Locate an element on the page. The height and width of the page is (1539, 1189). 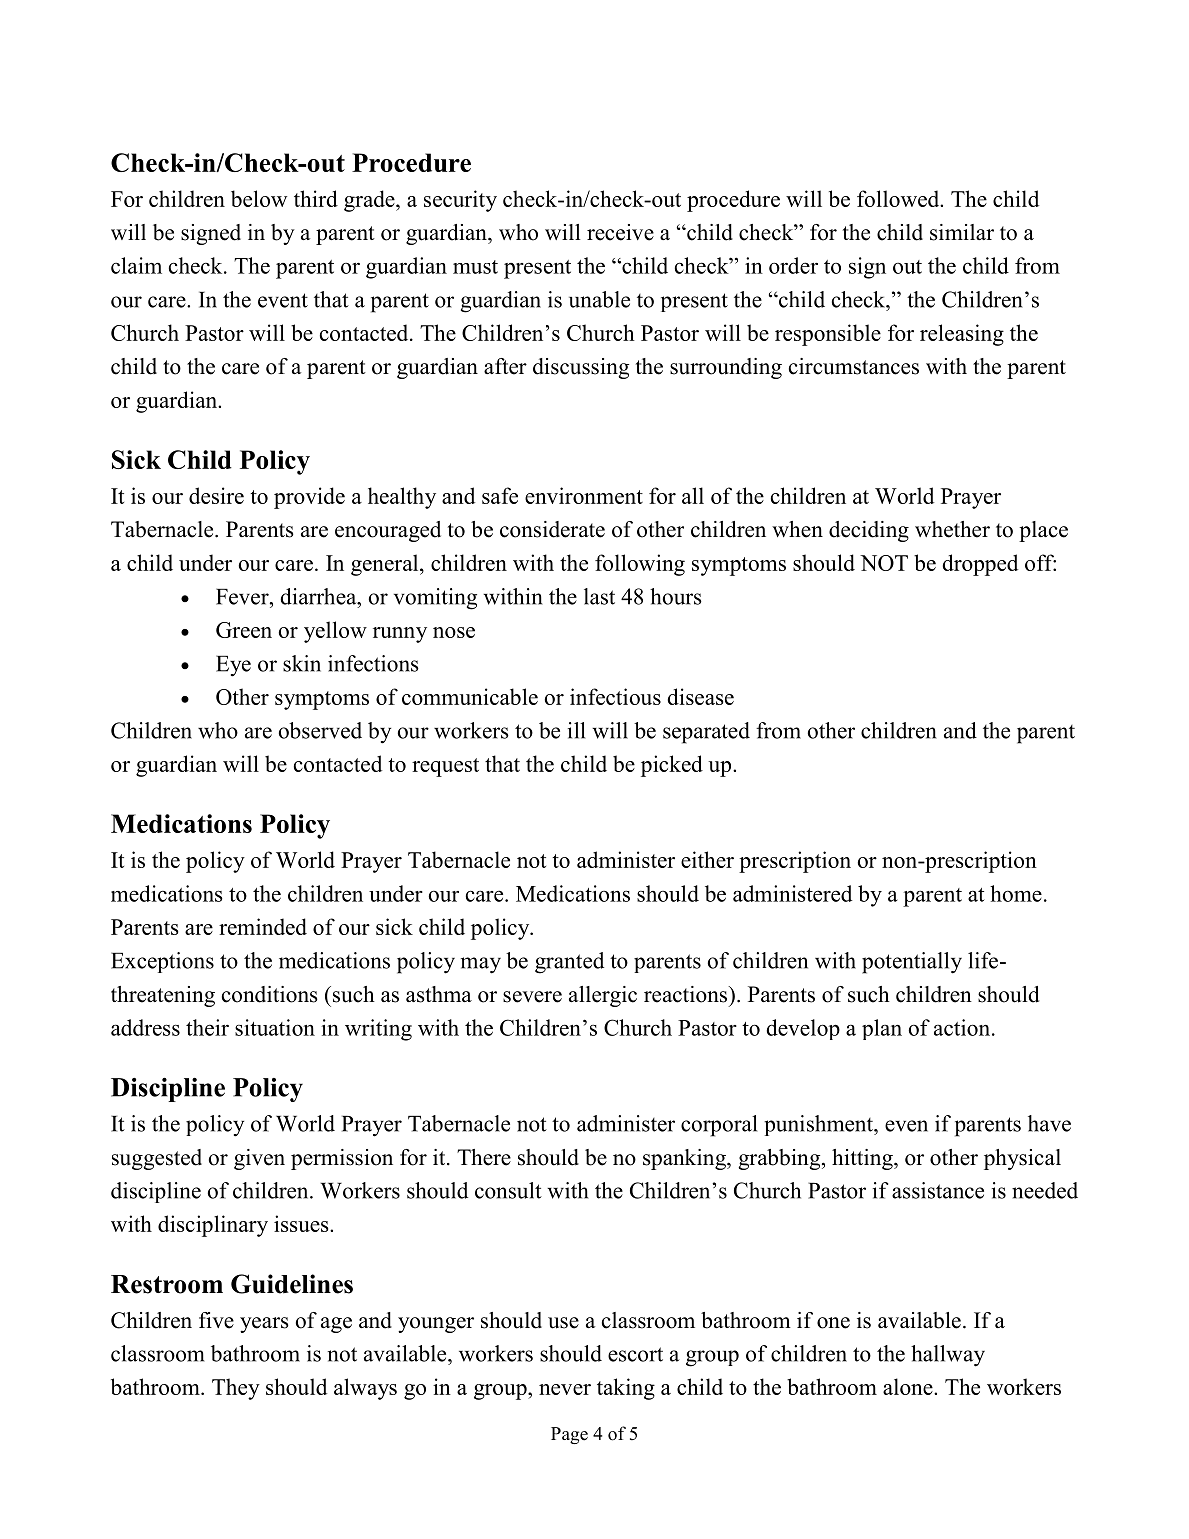
situation is located at coordinates (275, 1027).
